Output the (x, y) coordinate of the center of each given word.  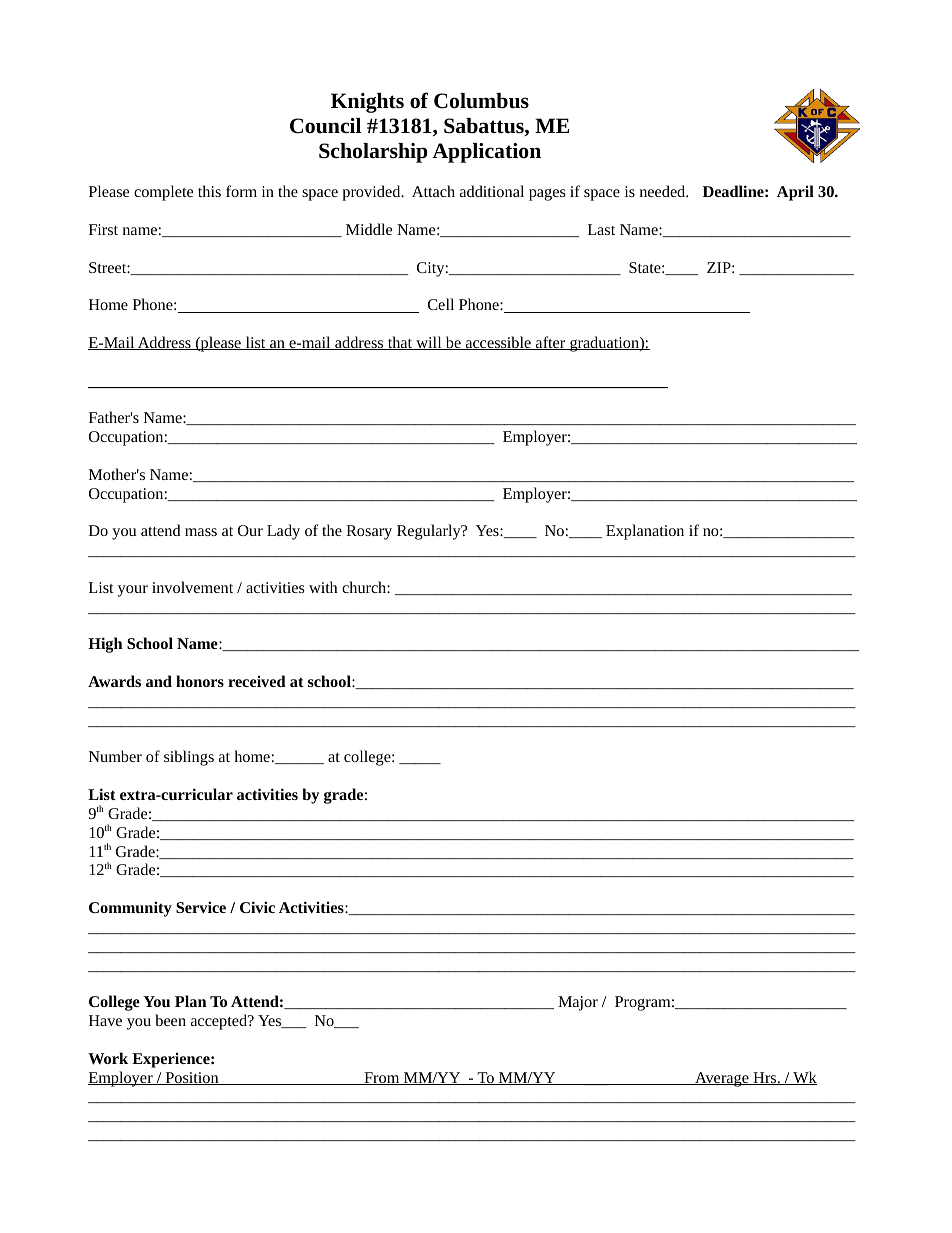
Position (192, 1078)
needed (664, 191)
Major (578, 1003)
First (103, 229)
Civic (257, 907)
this (209, 191)
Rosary (369, 532)
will (429, 343)
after (551, 343)
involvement (192, 587)
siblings (189, 758)
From (382, 1078)
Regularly (430, 532)
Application (486, 153)
